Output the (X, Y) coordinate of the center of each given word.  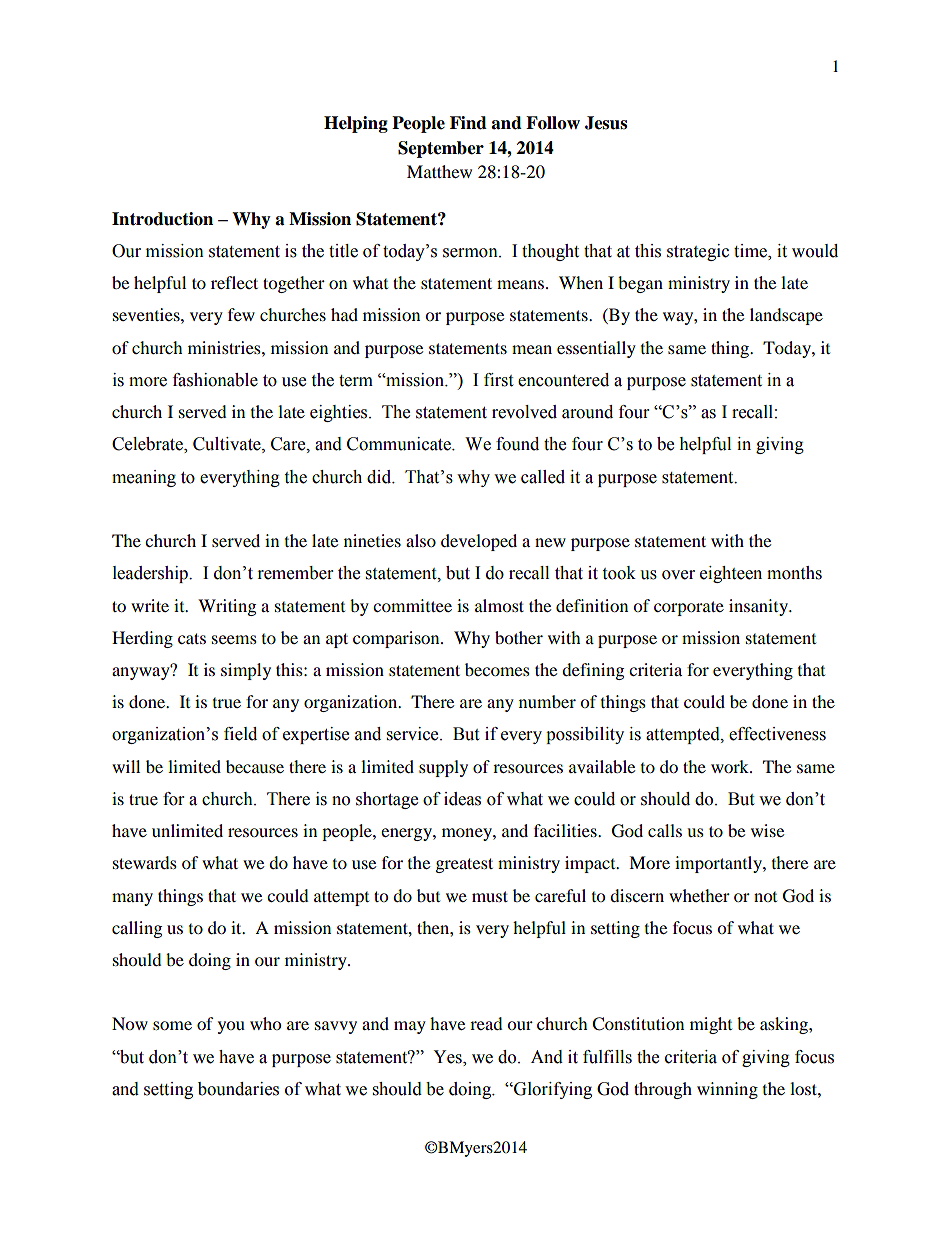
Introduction (162, 219)
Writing (227, 607)
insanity (759, 607)
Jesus (606, 123)
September (441, 149)
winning (727, 1090)
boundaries (238, 1089)
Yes (448, 1057)
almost (499, 605)
